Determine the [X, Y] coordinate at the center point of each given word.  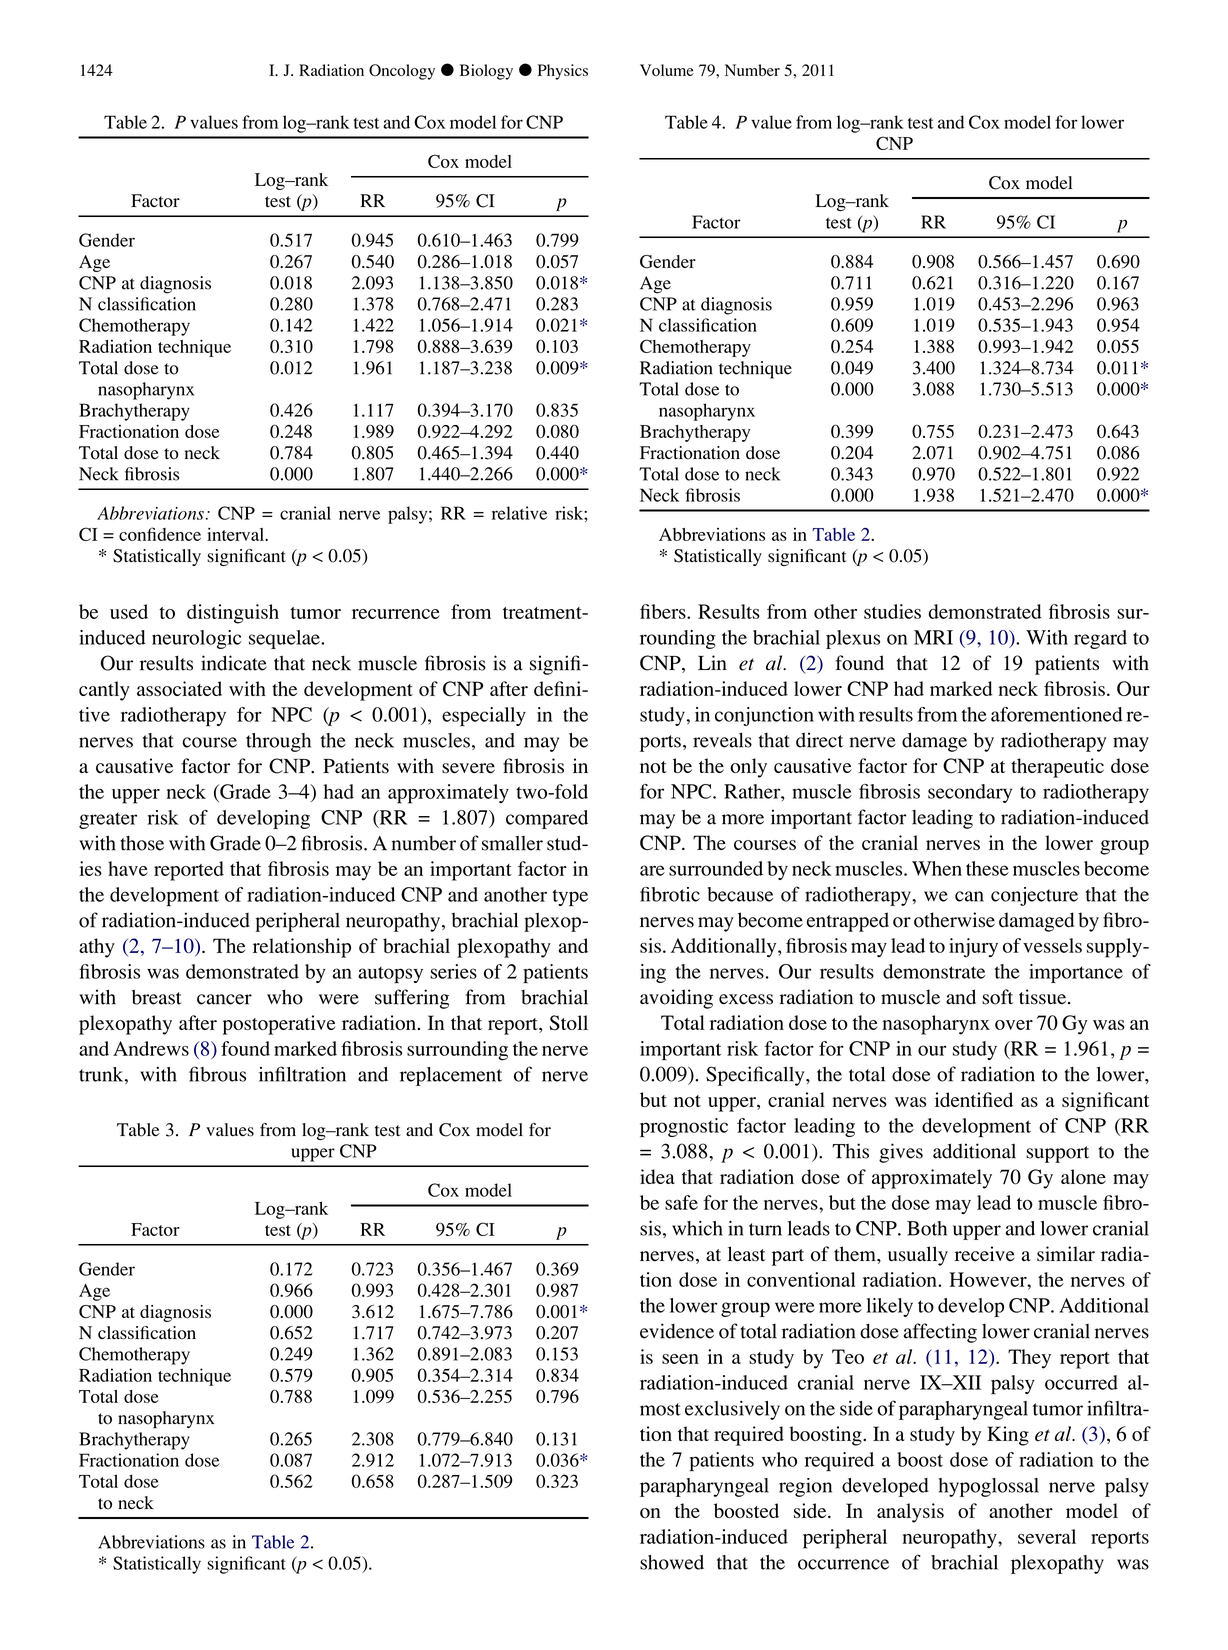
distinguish [233, 614]
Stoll [568, 1023]
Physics [563, 72]
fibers [664, 611]
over [1014, 1025]
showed [672, 1562]
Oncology [402, 72]
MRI [933, 637]
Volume [667, 70]
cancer [224, 999]
